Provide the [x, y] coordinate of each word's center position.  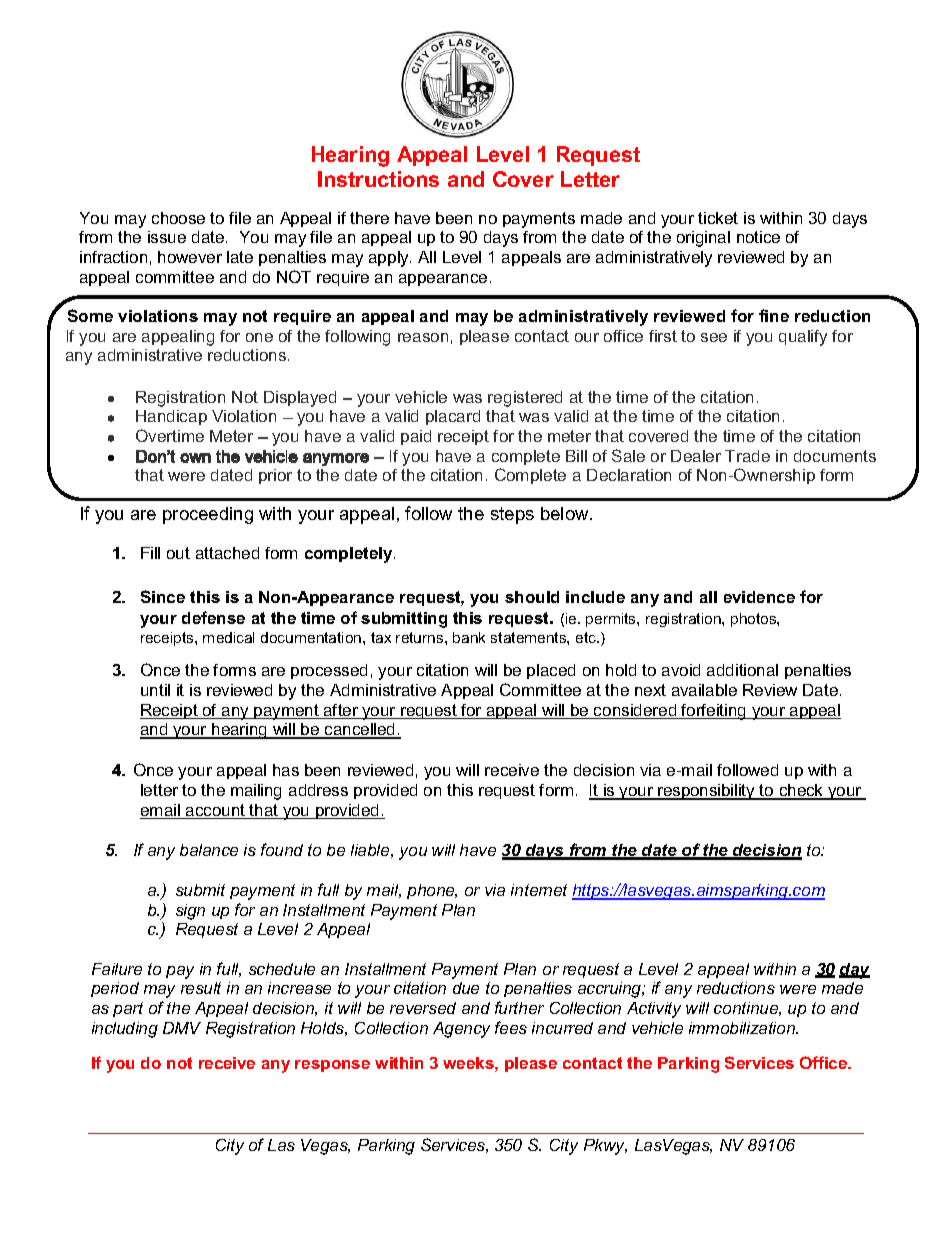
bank [469, 637]
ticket [718, 218]
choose [178, 218]
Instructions [378, 179]
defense [213, 617]
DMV [182, 1028]
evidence [759, 597]
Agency [461, 1030]
